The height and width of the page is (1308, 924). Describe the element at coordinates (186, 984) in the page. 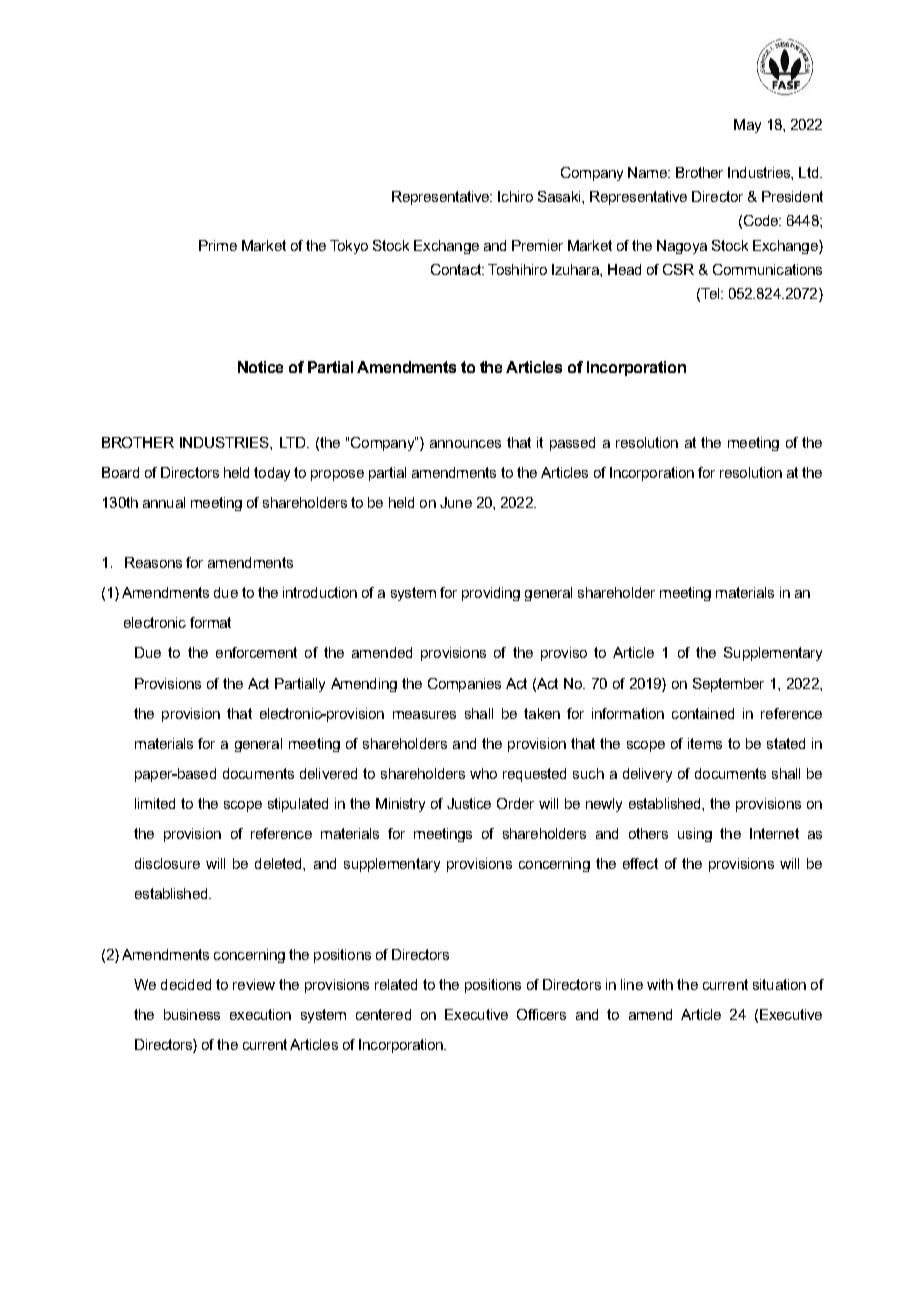

I see `decided` at that location.
